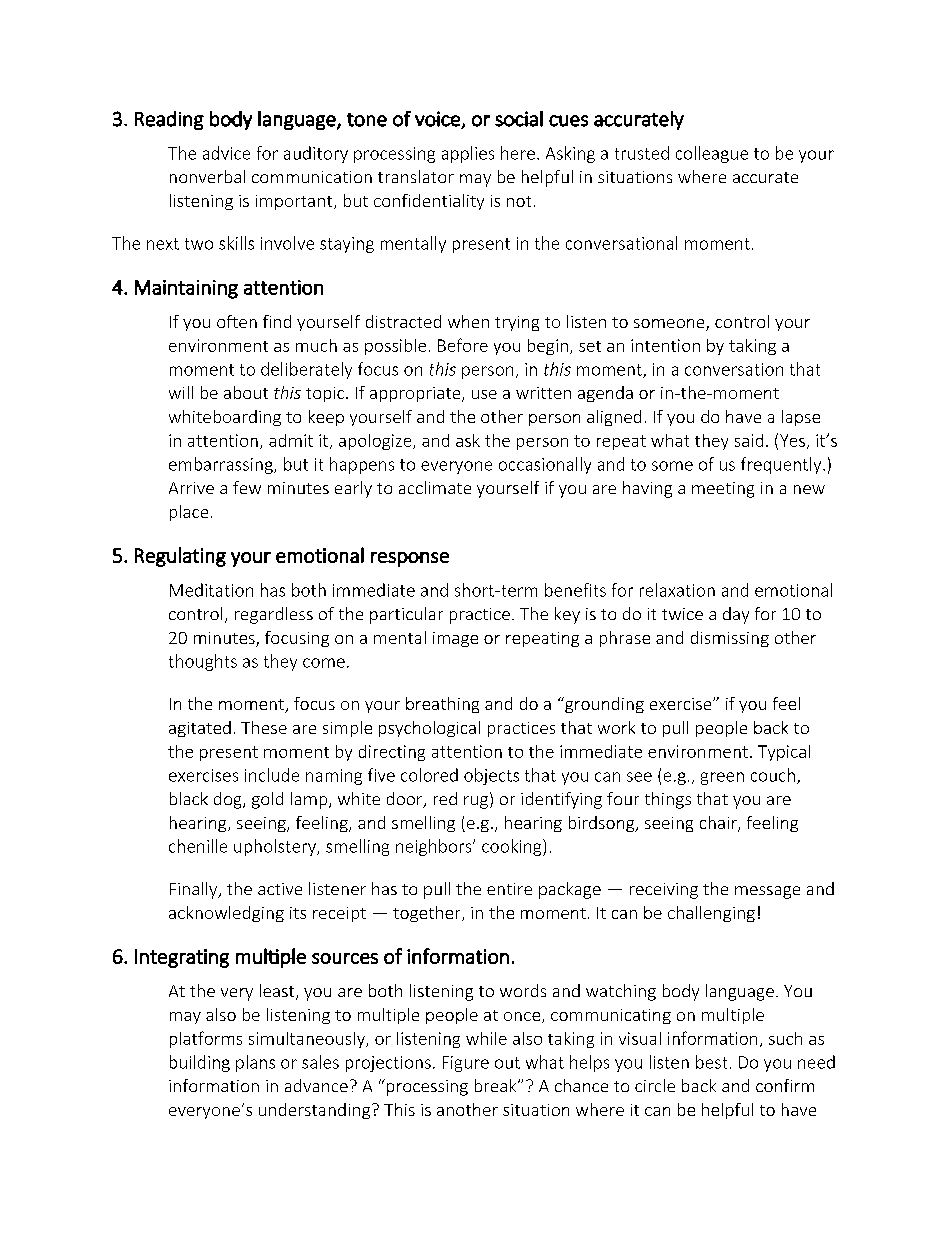 The width and height of the screenshot is (952, 1233). What do you see at coordinates (455, 639) in the screenshot?
I see `image` at bounding box center [455, 639].
